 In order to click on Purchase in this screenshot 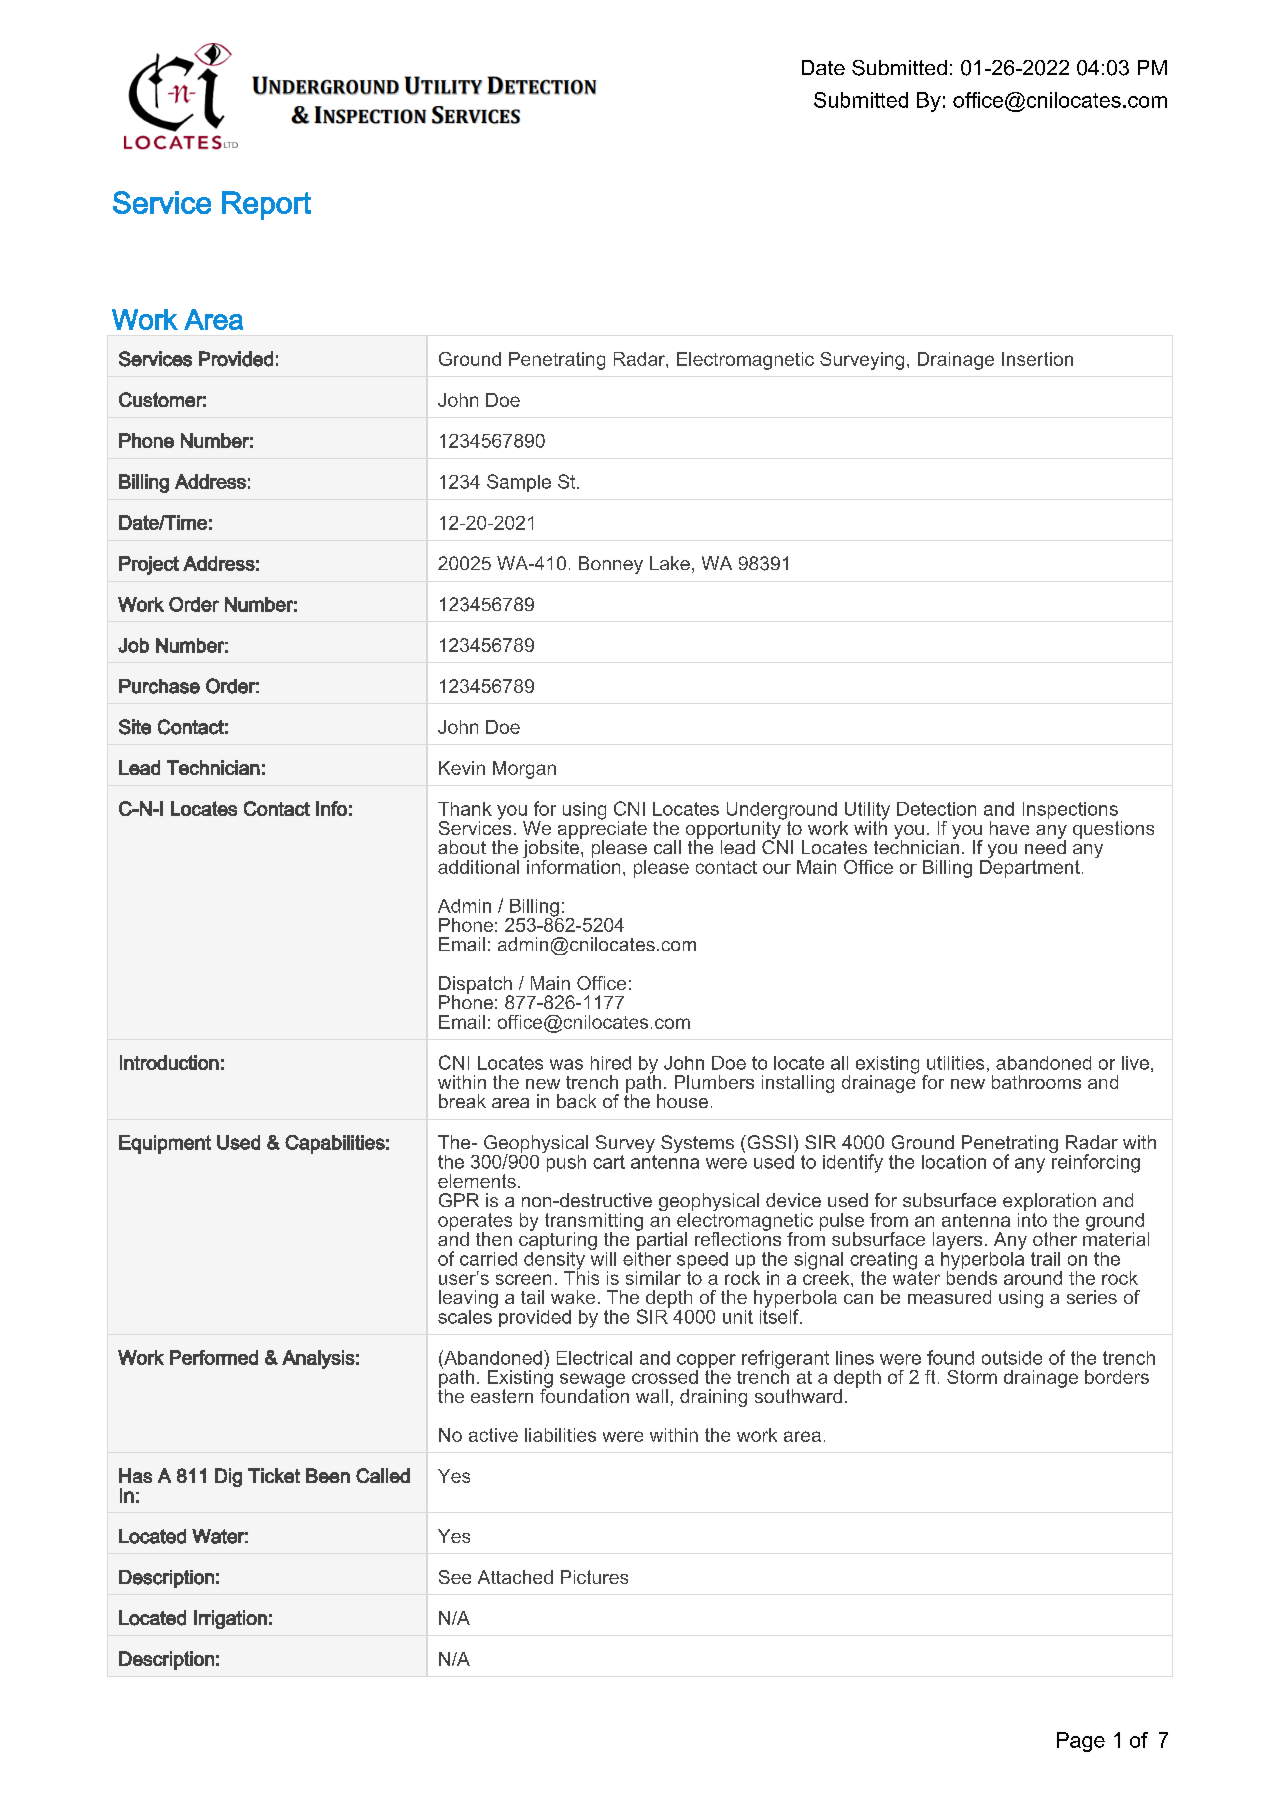, I will do `click(159, 686)`.
